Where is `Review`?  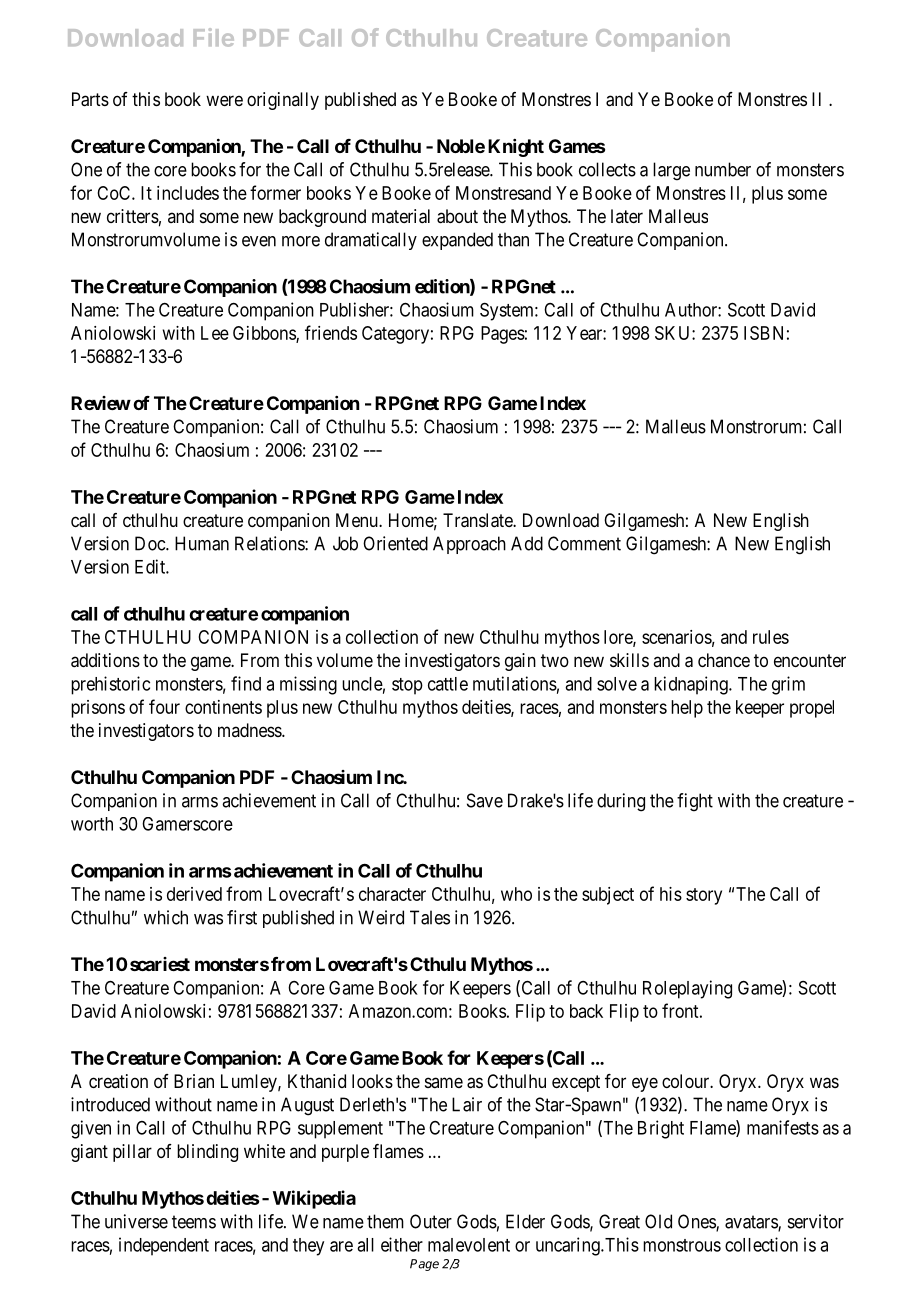 Review is located at coordinates (101, 403).
